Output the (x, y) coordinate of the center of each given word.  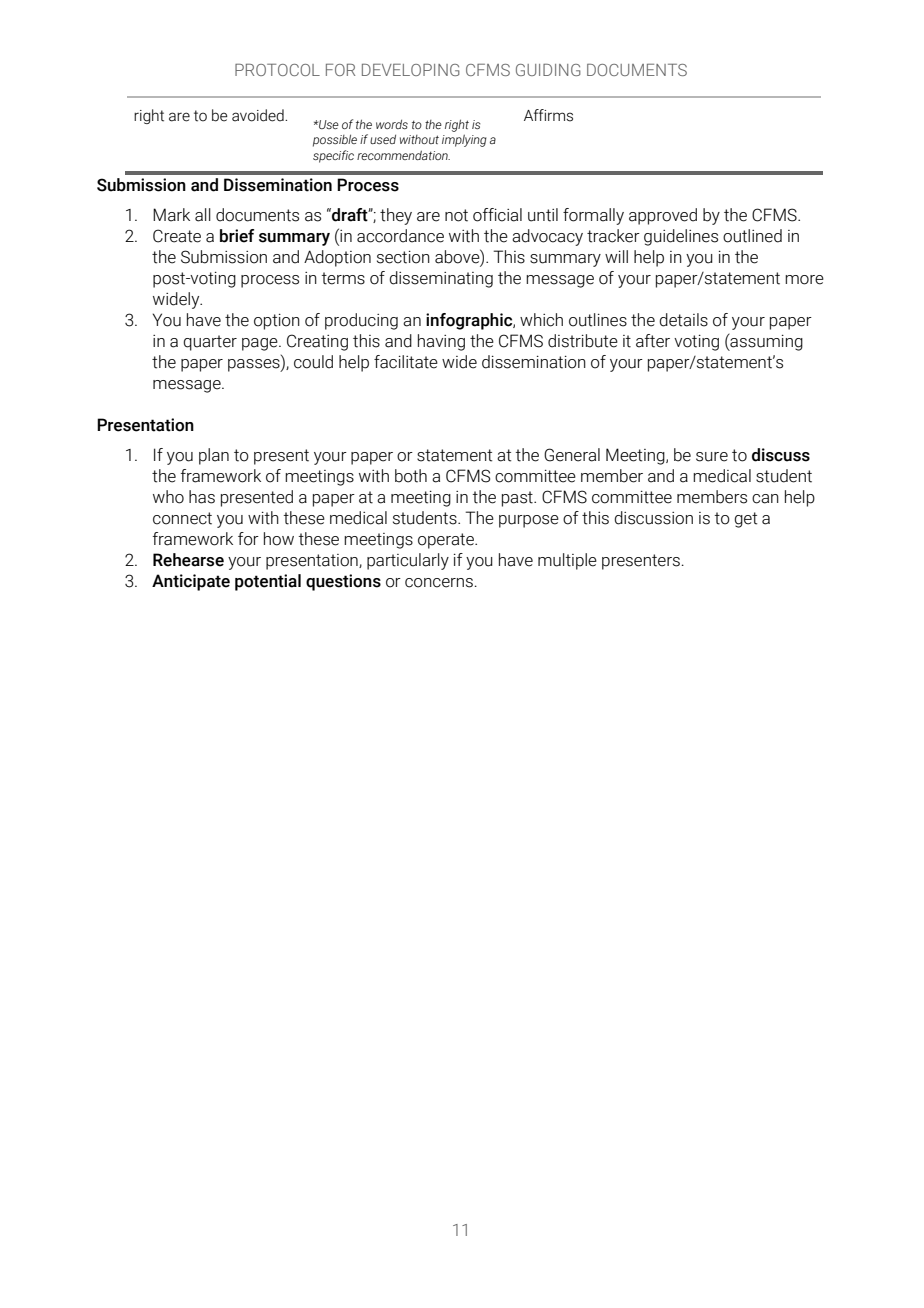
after (653, 341)
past (518, 499)
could (313, 362)
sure (712, 457)
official (497, 215)
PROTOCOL (277, 70)
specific (333, 156)
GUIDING (548, 70)
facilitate (406, 362)
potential (268, 582)
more (804, 280)
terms (343, 278)
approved (663, 216)
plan (214, 456)
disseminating (441, 279)
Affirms (548, 115)
